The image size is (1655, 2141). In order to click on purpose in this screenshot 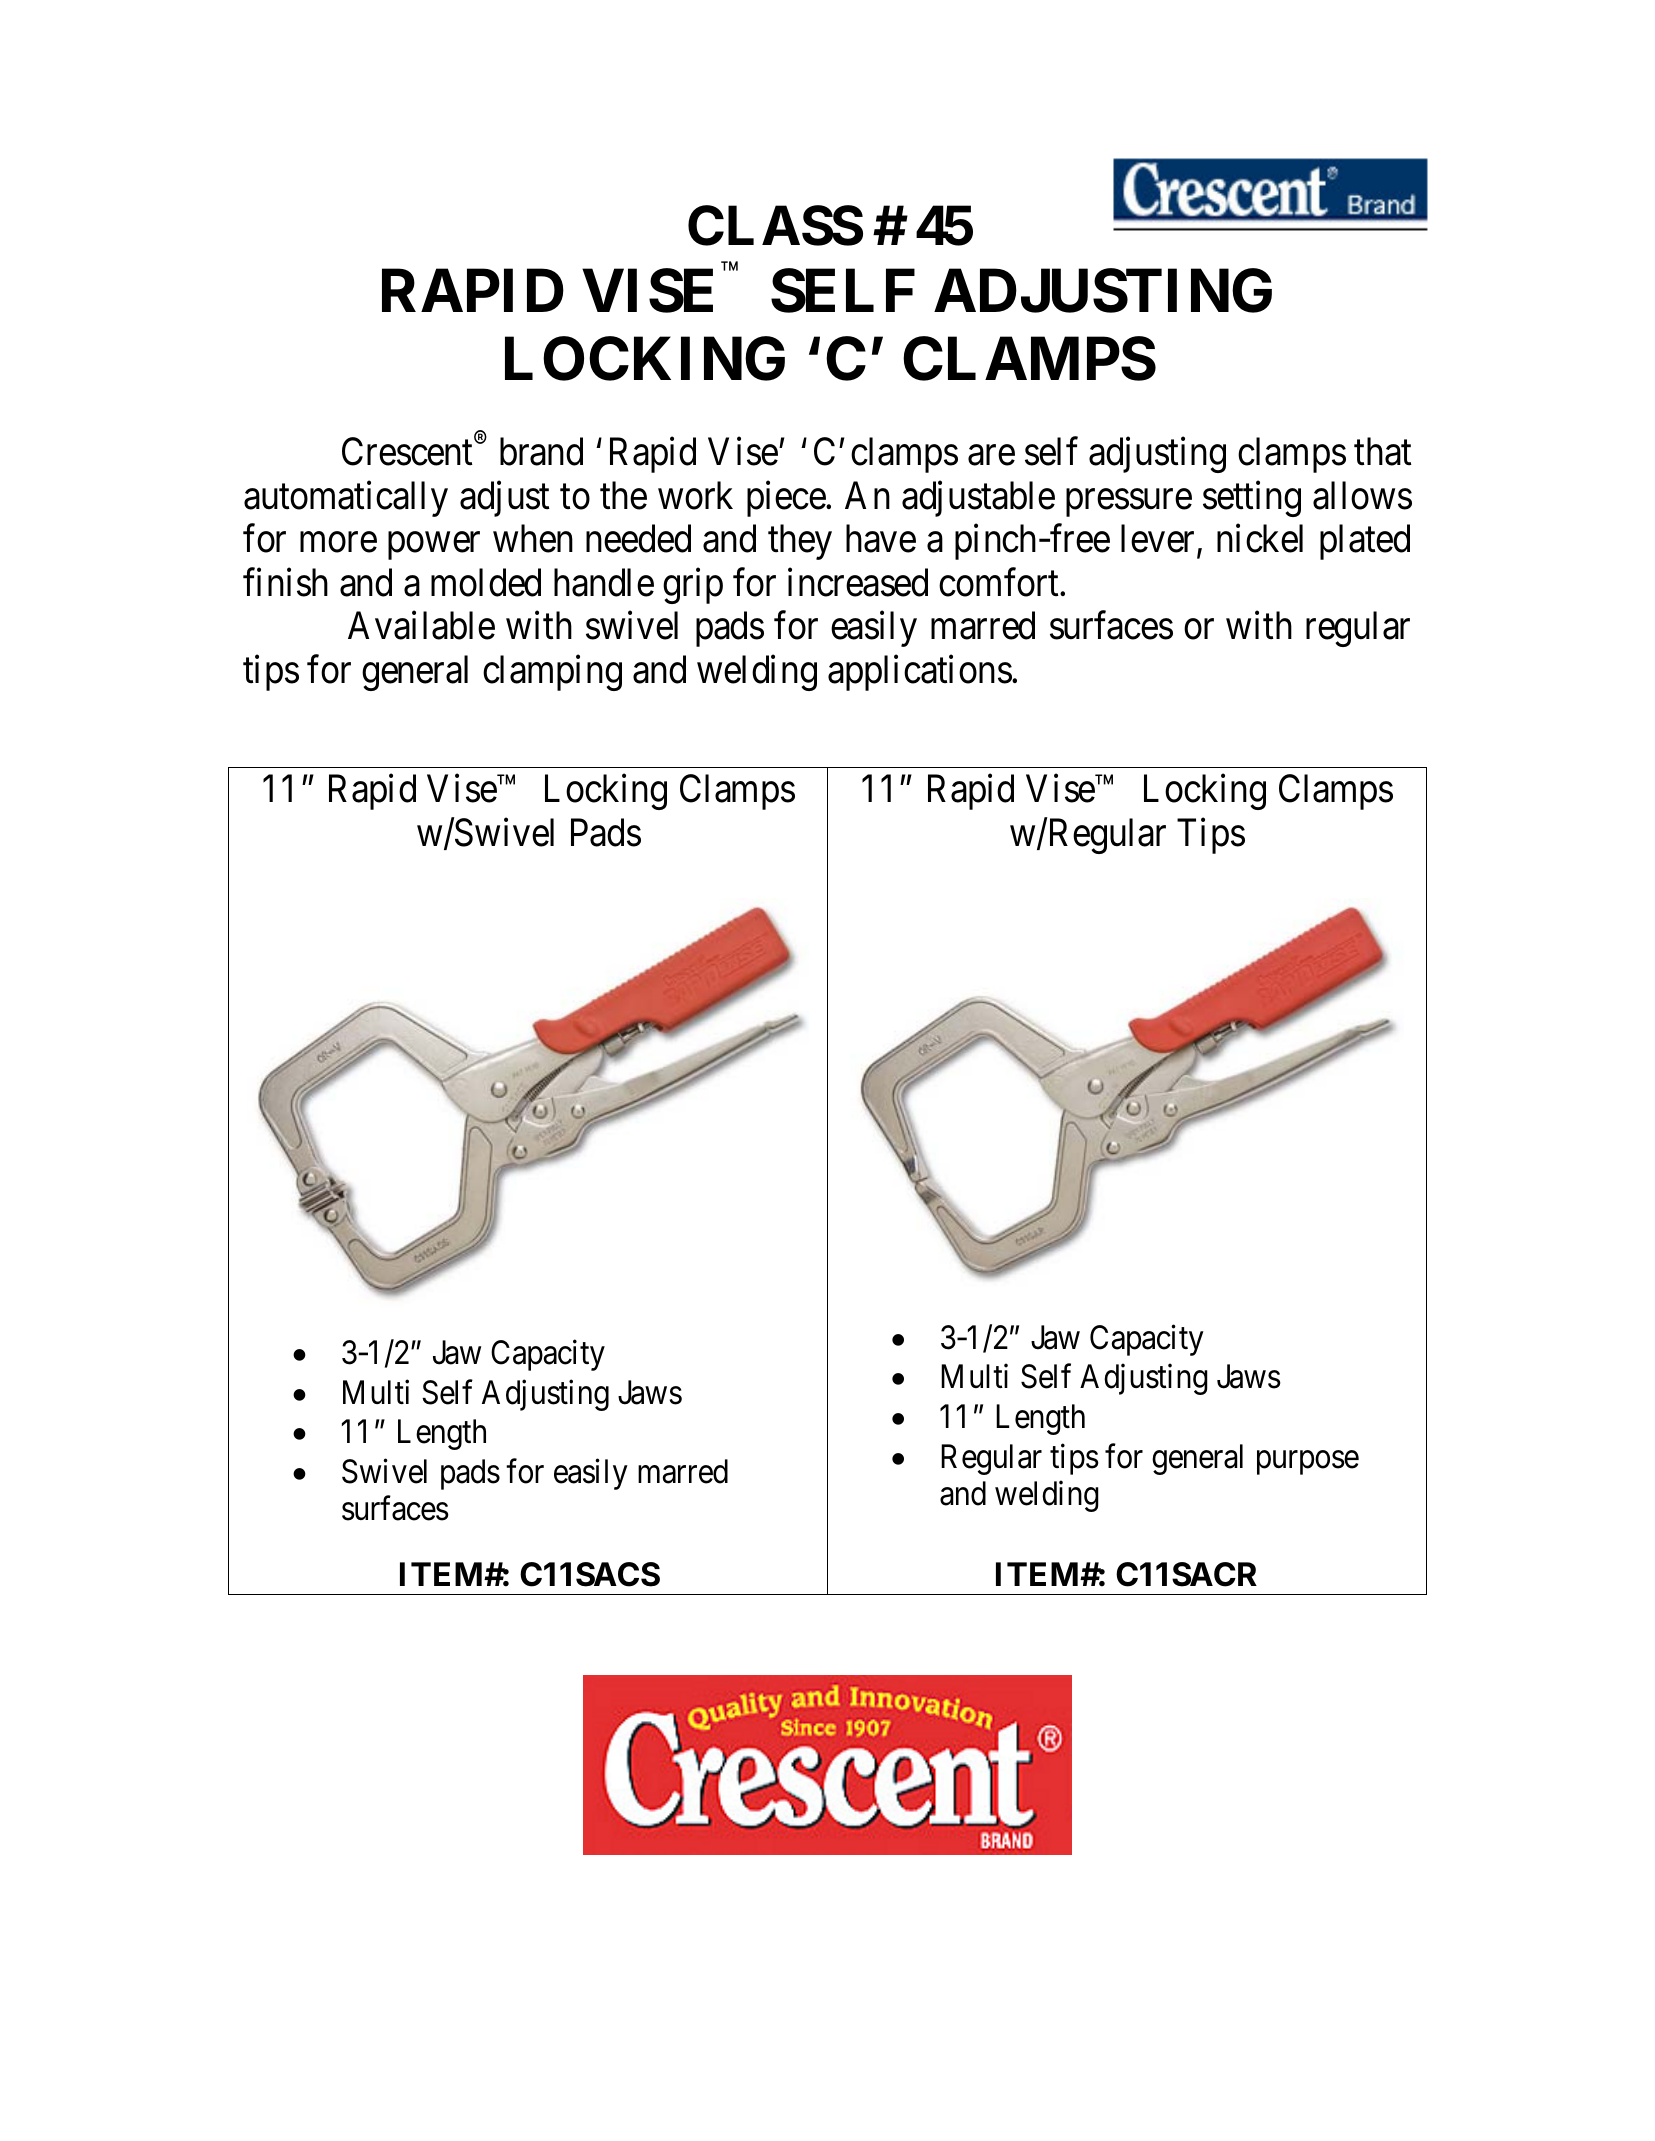, I will do `click(1308, 1463)`.
